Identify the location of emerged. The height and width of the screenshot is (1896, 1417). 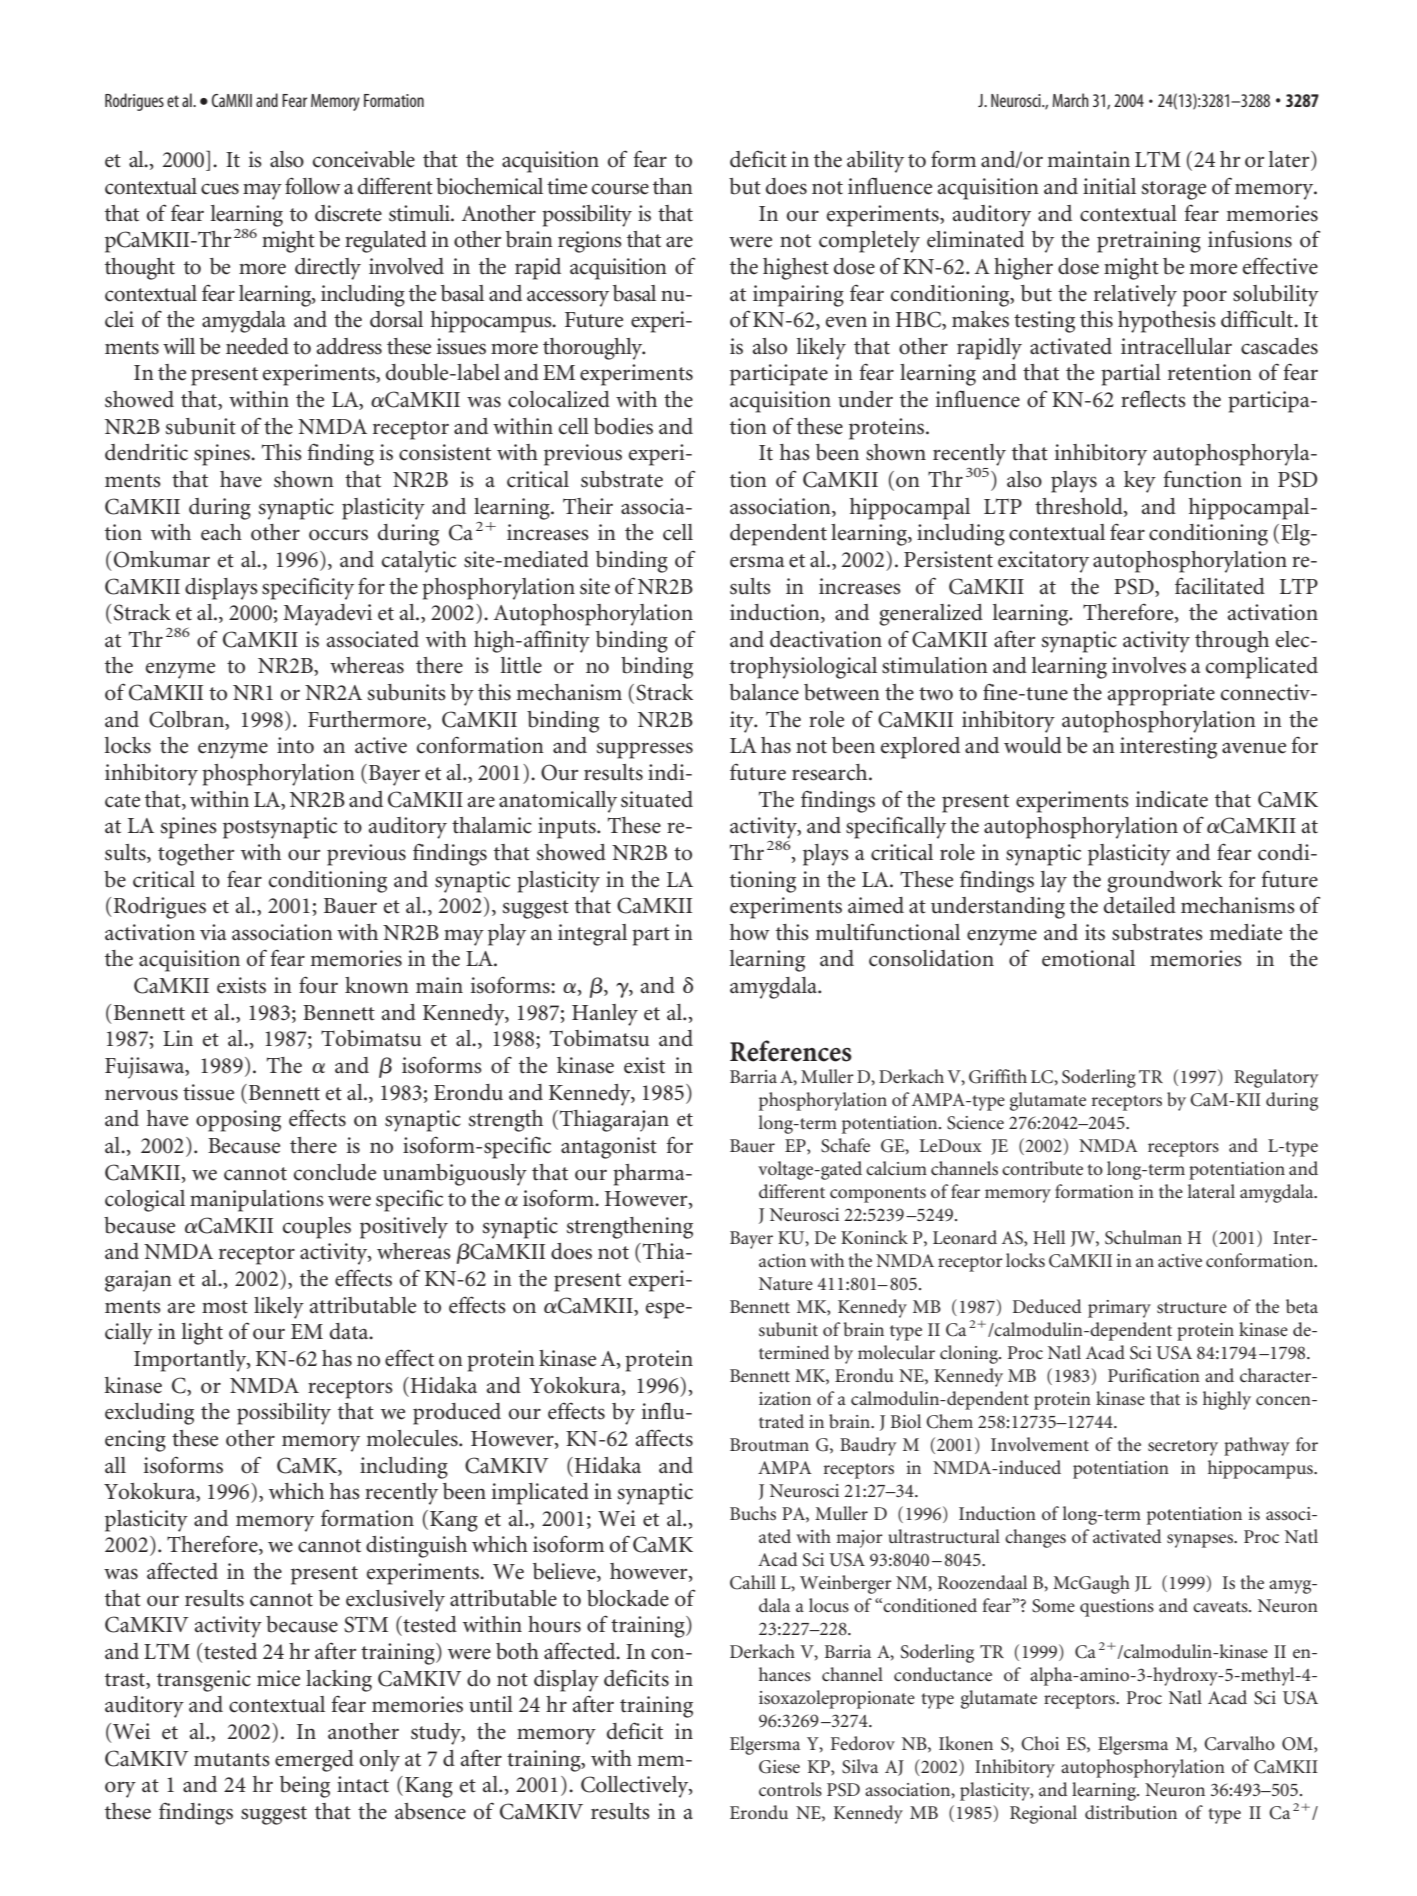
(314, 1761).
